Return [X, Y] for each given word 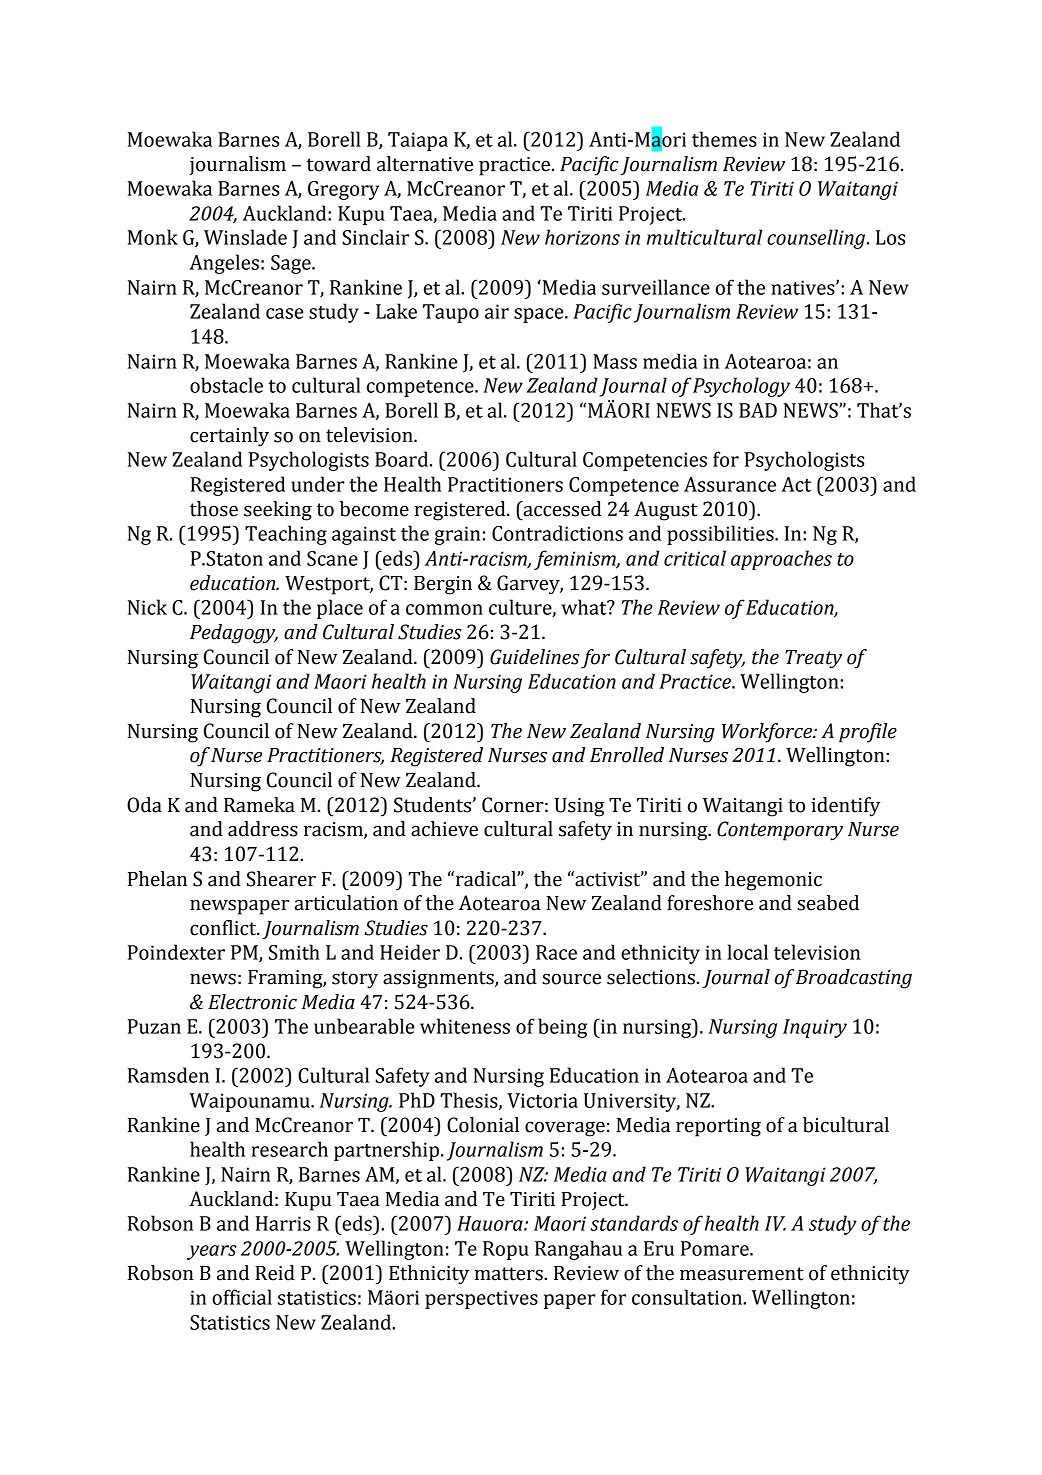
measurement [742, 1274]
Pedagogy [234, 634]
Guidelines [535, 657]
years [212, 1252]
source [571, 979]
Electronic [252, 1002]
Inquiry [815, 1028]
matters [509, 1274]
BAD [758, 410]
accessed [561, 509]
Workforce [768, 733]
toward [339, 164]
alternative [425, 164]
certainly [229, 437]
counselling [817, 239]
